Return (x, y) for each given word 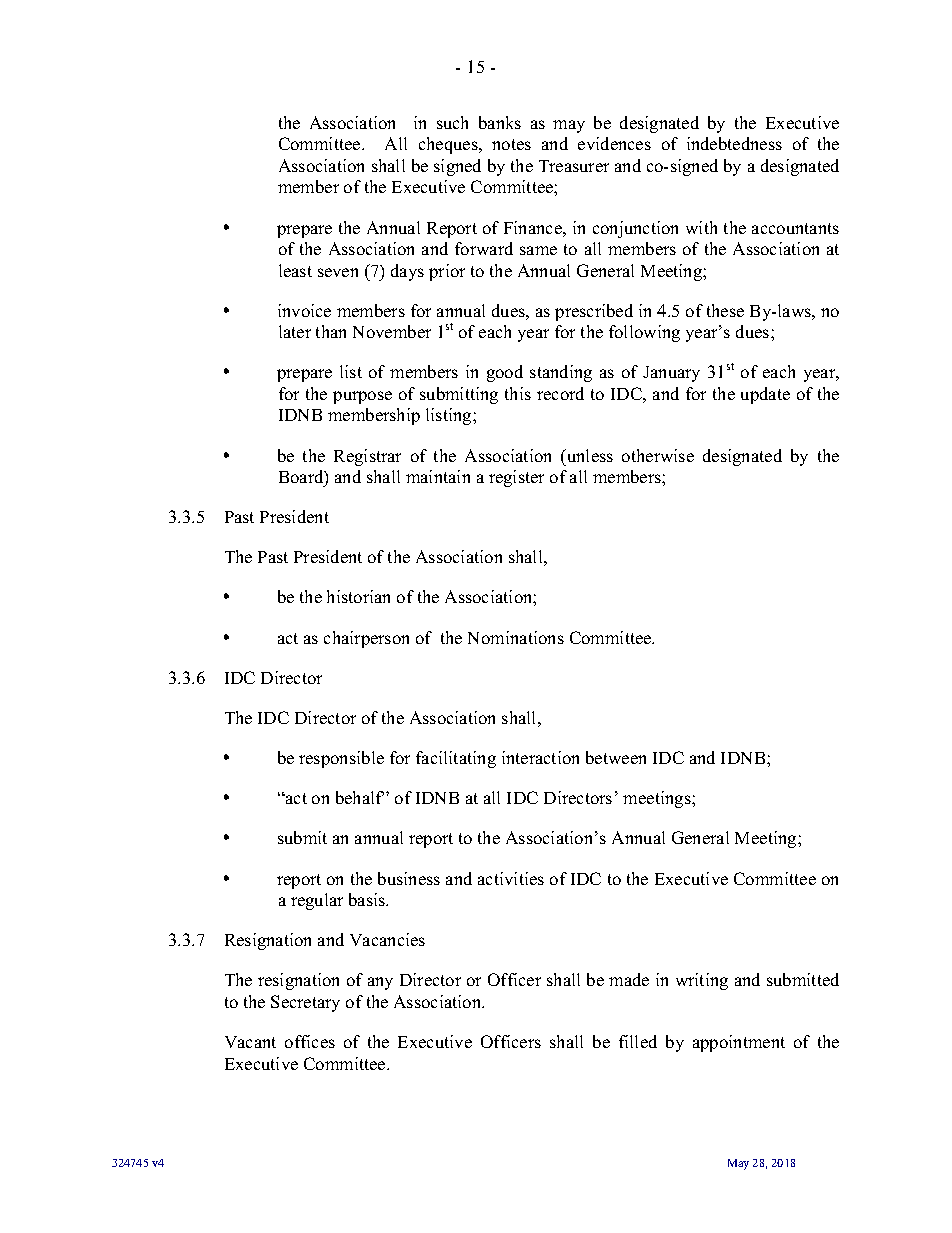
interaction (540, 757)
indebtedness (734, 143)
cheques (449, 145)
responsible (341, 759)
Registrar (367, 457)
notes (511, 144)
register (516, 478)
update (765, 395)
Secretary (305, 1003)
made (629, 979)
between (616, 757)
